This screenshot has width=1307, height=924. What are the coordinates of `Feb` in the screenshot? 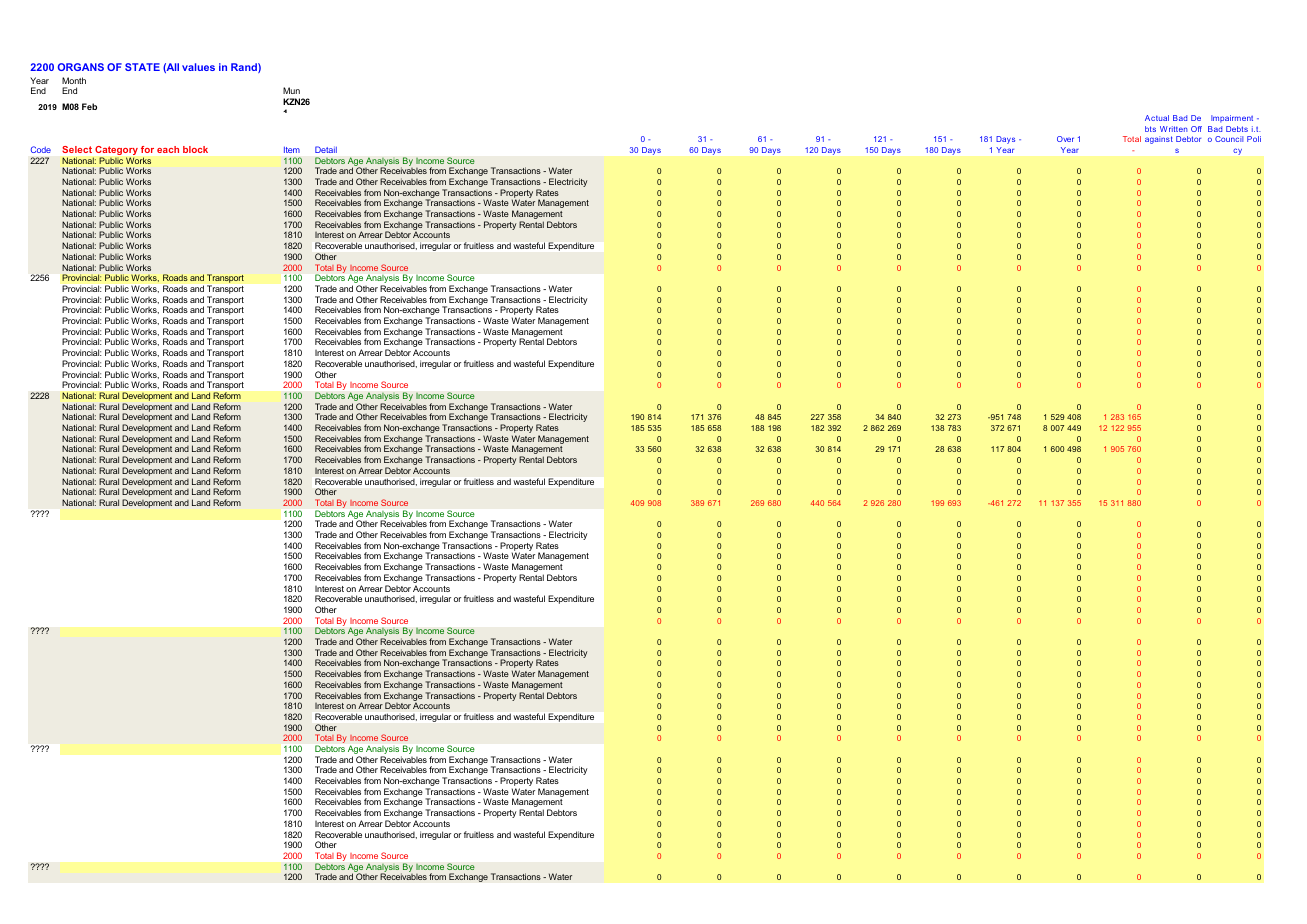 It's located at (89, 106).
